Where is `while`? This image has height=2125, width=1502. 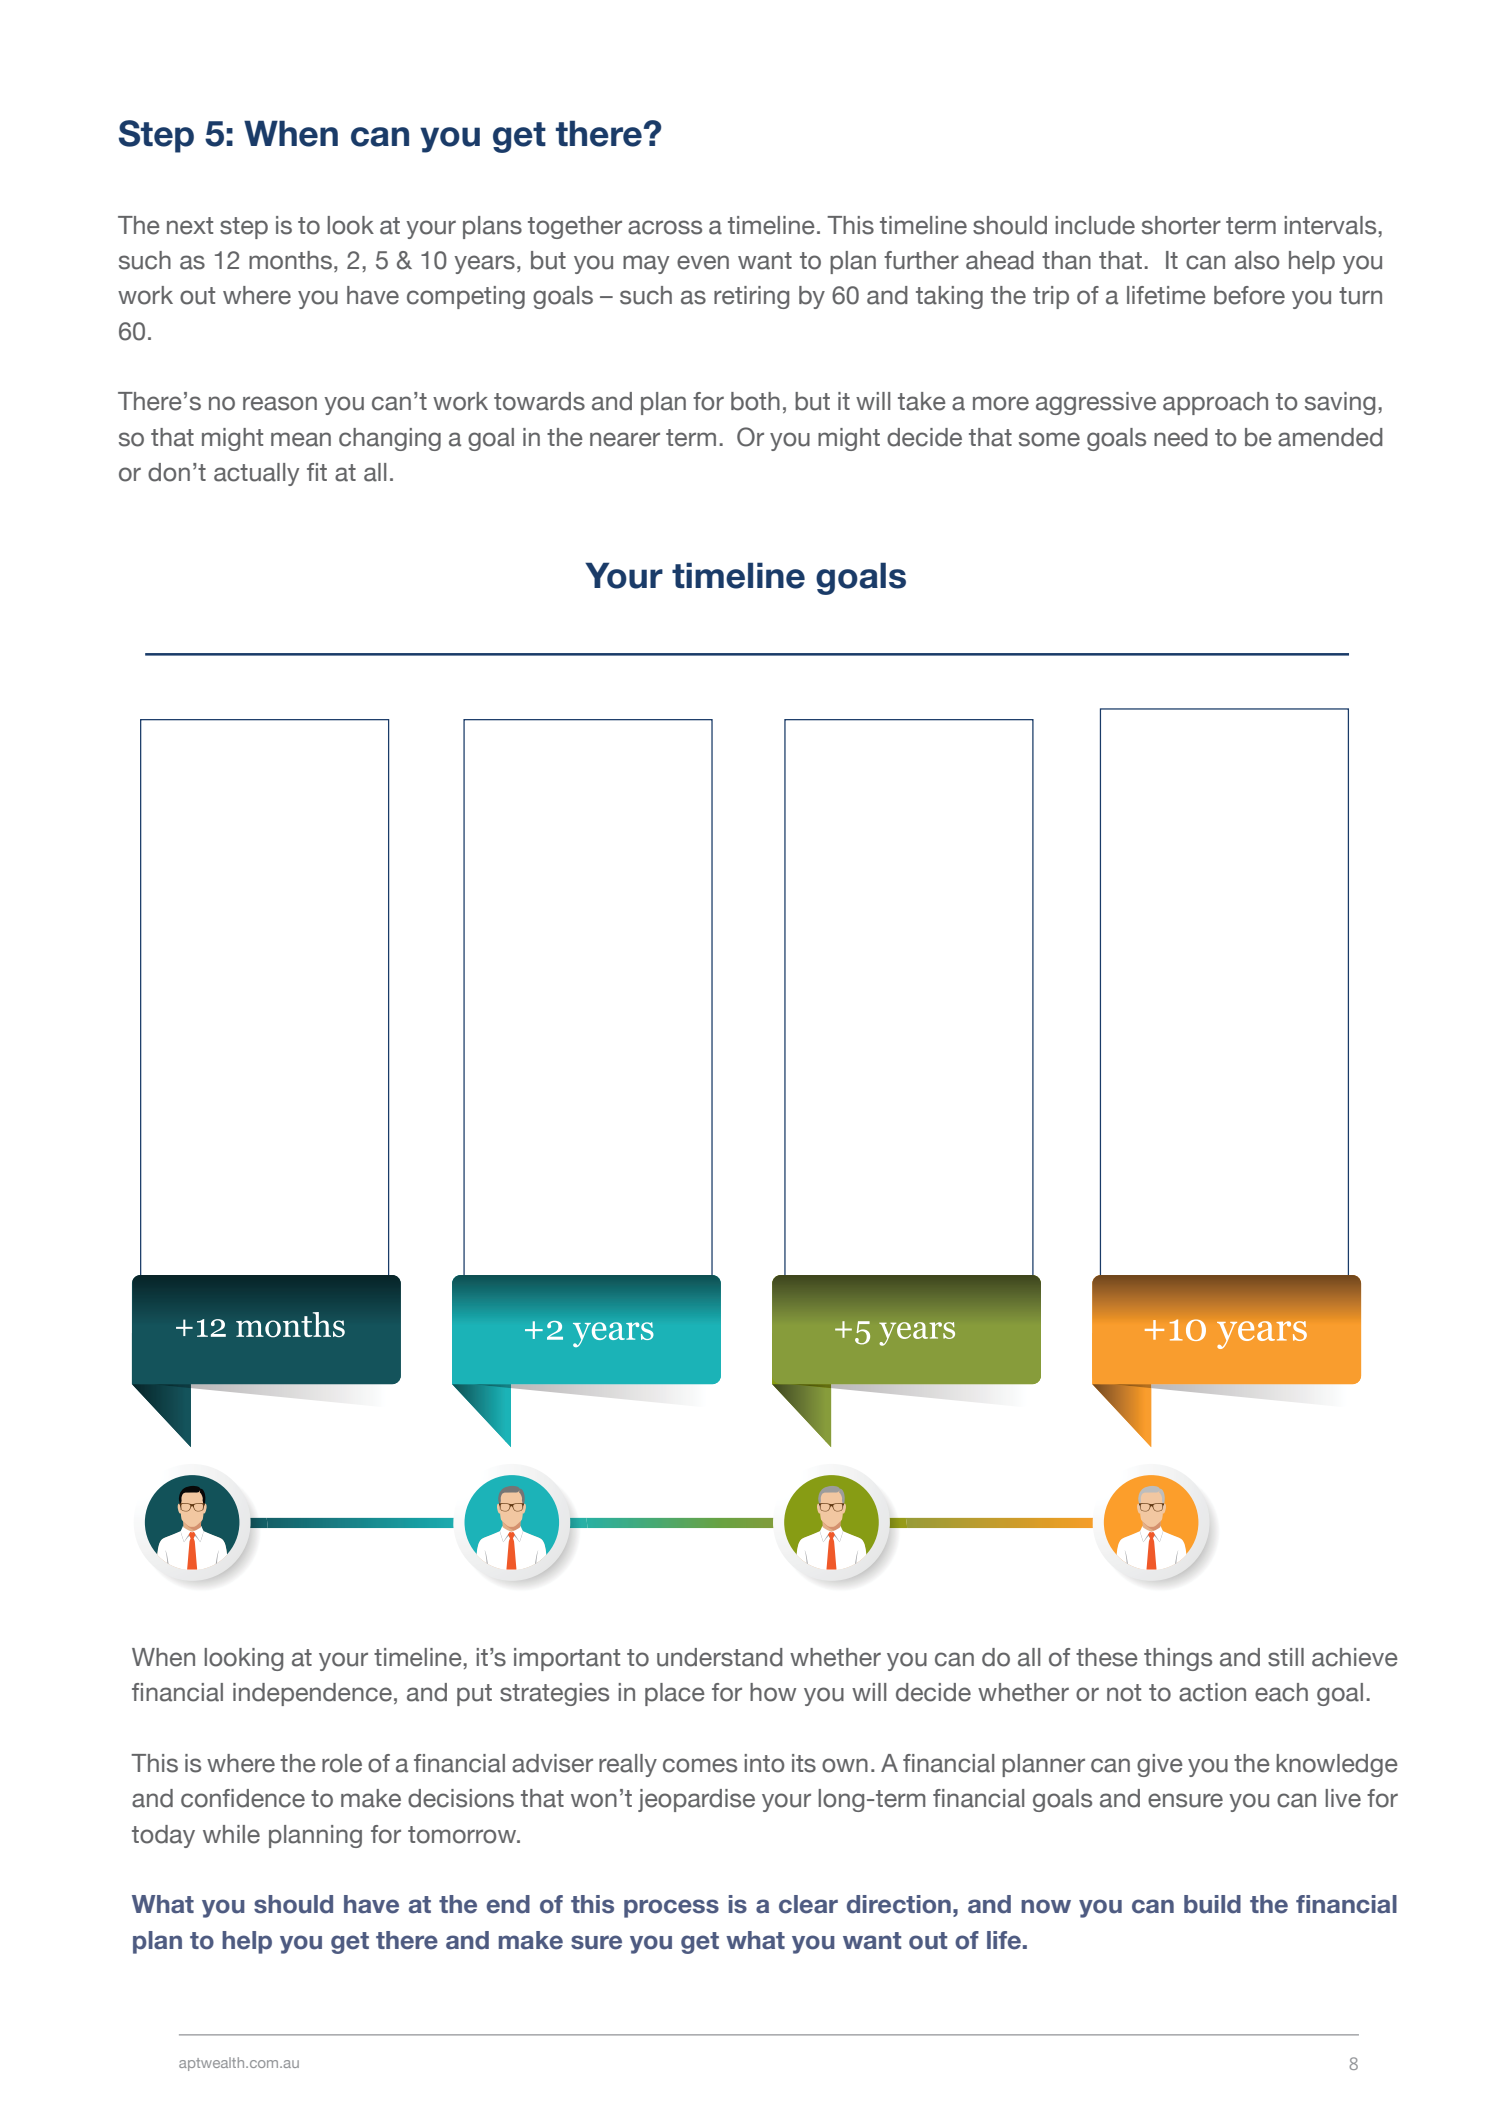
while is located at coordinates (231, 1834).
